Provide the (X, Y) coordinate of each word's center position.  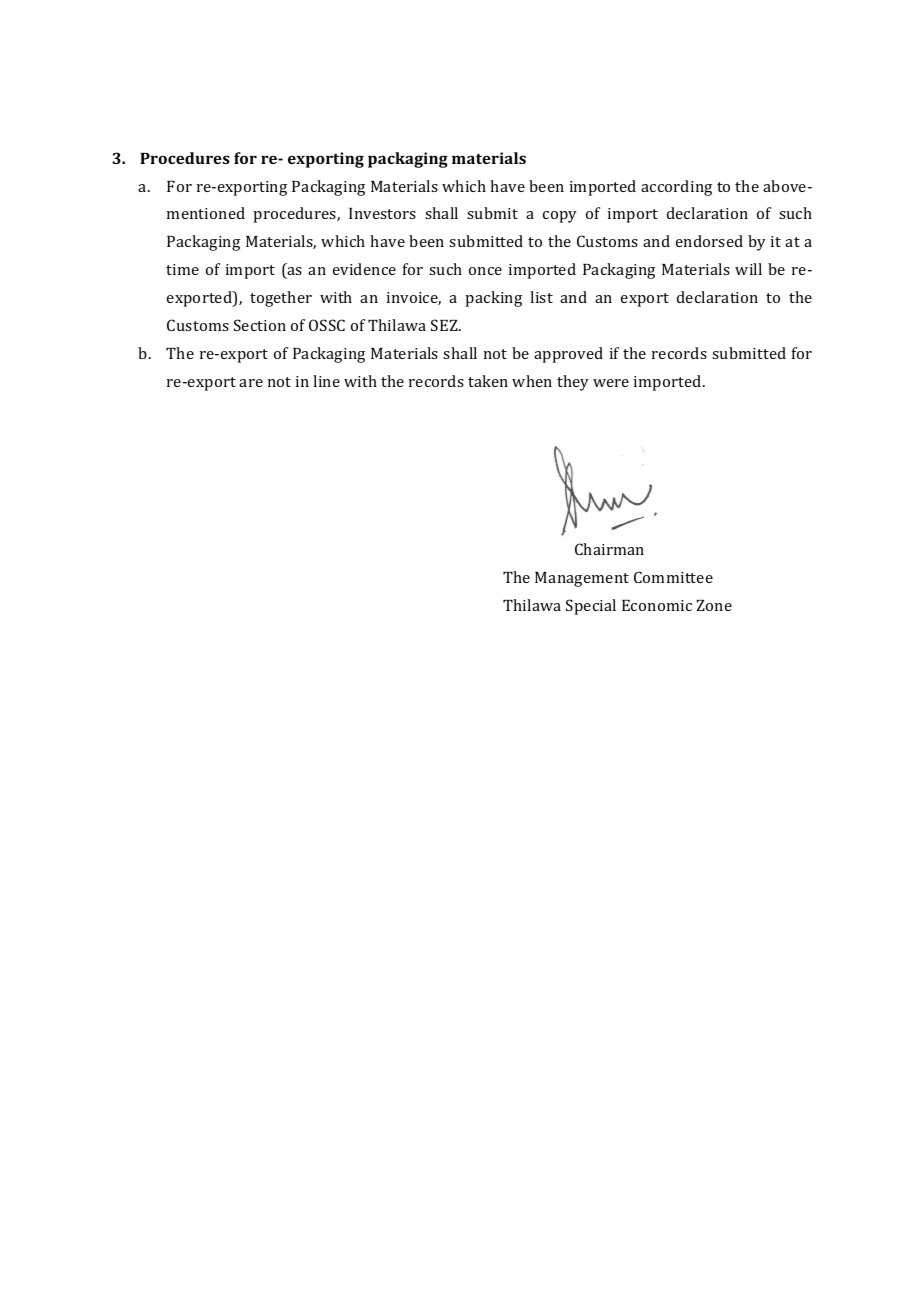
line (326, 381)
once (485, 271)
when (532, 381)
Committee (673, 577)
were (611, 383)
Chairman (609, 549)
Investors (382, 213)
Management (582, 579)
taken (488, 381)
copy (560, 217)
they (573, 383)
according (676, 188)
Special (591, 607)
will (748, 269)
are (251, 383)
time (182, 269)
